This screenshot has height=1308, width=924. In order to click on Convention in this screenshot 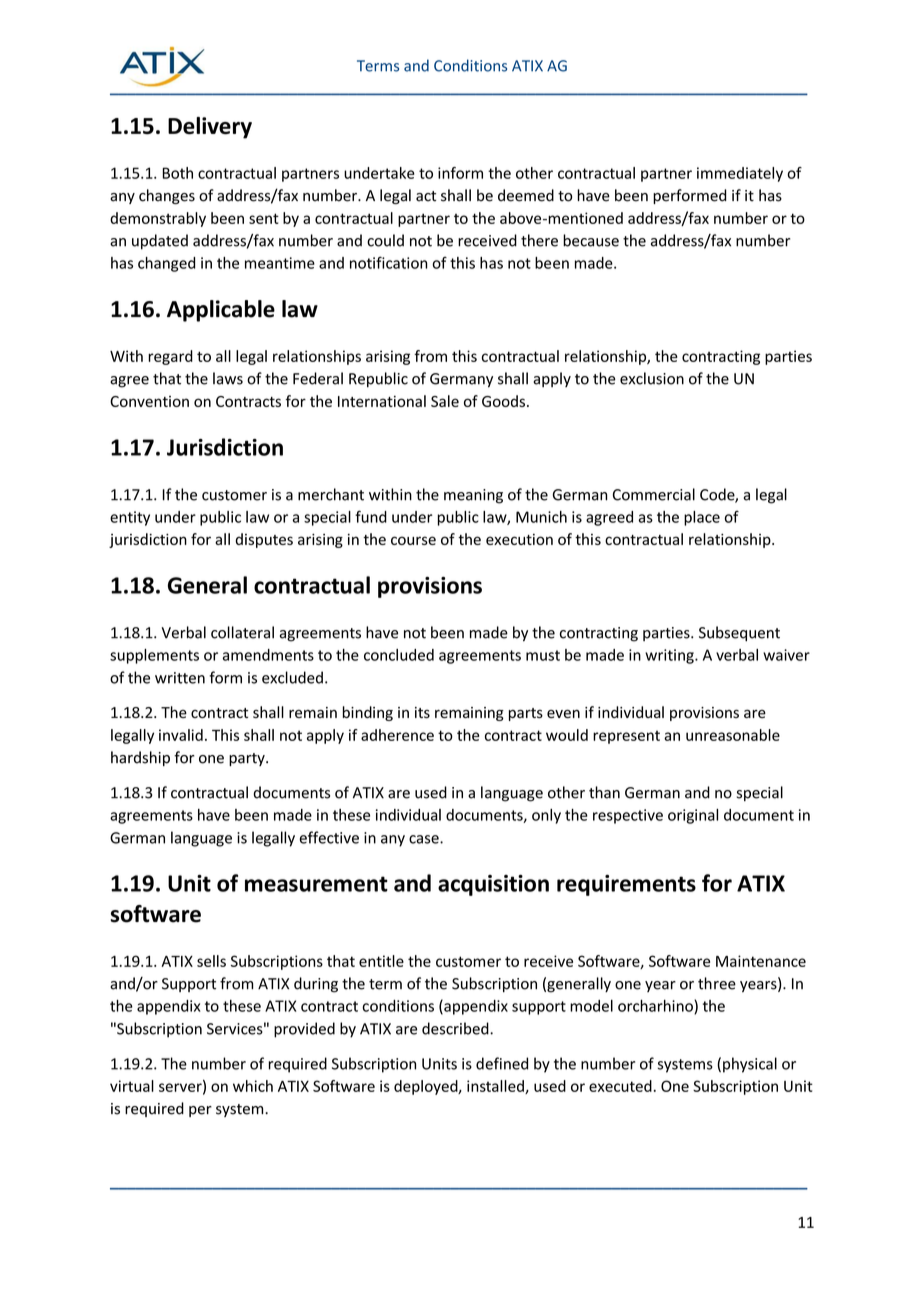, I will do `click(149, 401)`.
